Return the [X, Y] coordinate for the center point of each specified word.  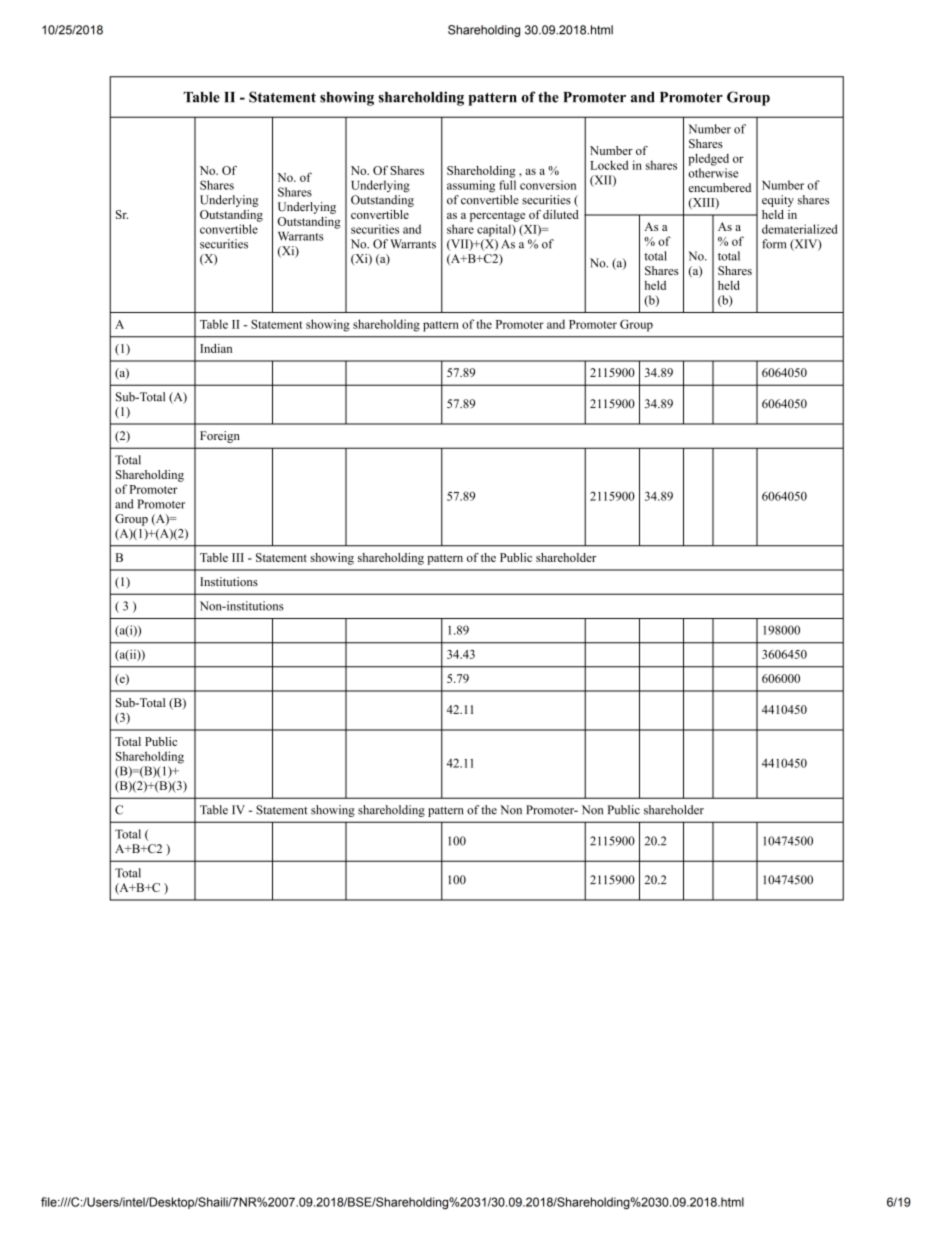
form [774, 244]
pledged [708, 159]
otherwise [713, 173]
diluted [561, 214]
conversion [548, 185]
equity [778, 201]
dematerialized [799, 229]
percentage [497, 216]
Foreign [220, 437]
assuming [471, 186]
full [507, 185]
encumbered [719, 187]
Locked [609, 165]
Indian [216, 348]
